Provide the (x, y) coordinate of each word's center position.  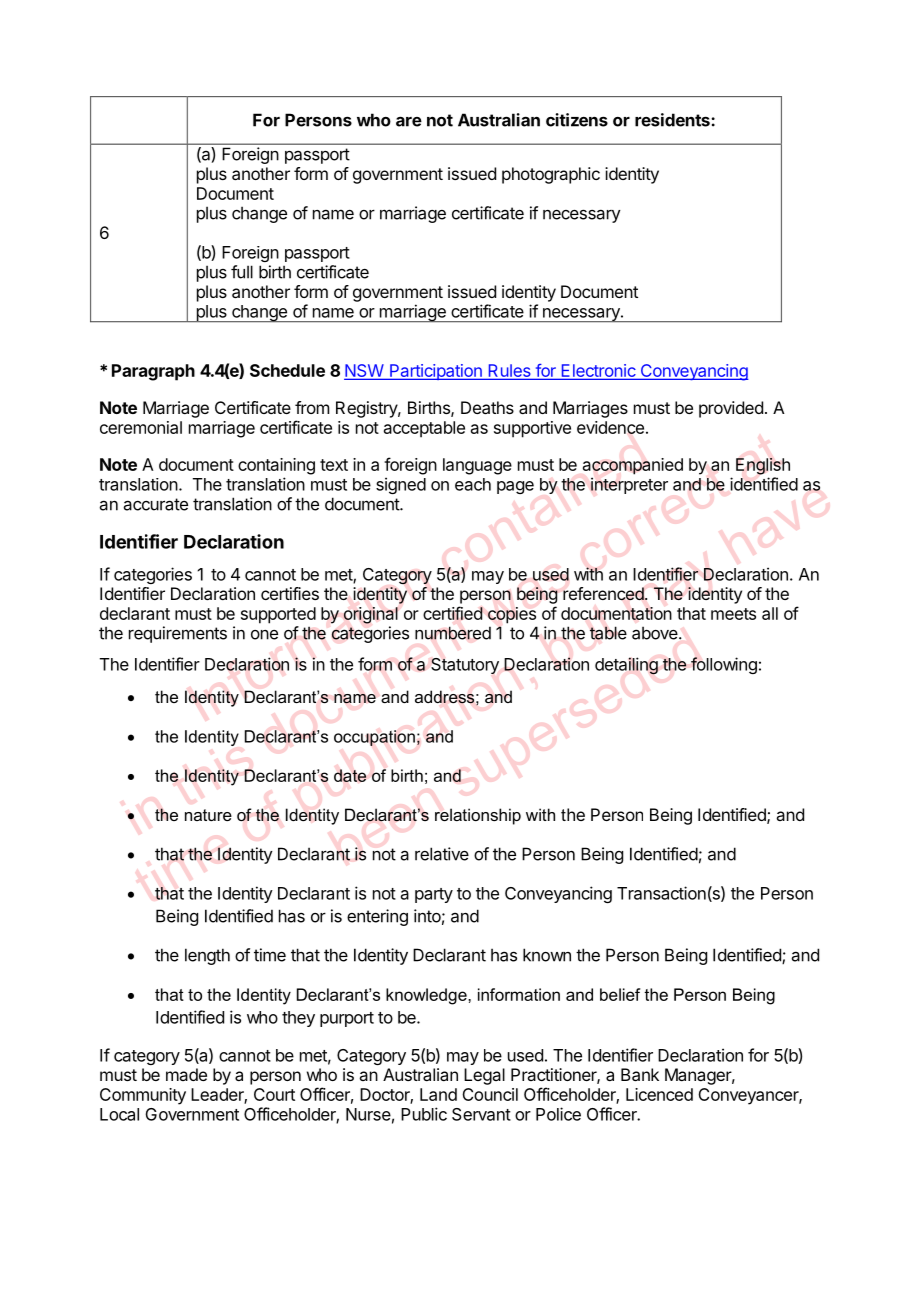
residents (673, 120)
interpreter (629, 485)
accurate (156, 504)
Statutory (465, 666)
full (242, 272)
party (434, 895)
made (186, 1074)
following (724, 665)
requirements (178, 634)
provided (731, 409)
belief (620, 994)
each (473, 484)
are (409, 121)
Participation (436, 372)
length (207, 956)
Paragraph (153, 372)
